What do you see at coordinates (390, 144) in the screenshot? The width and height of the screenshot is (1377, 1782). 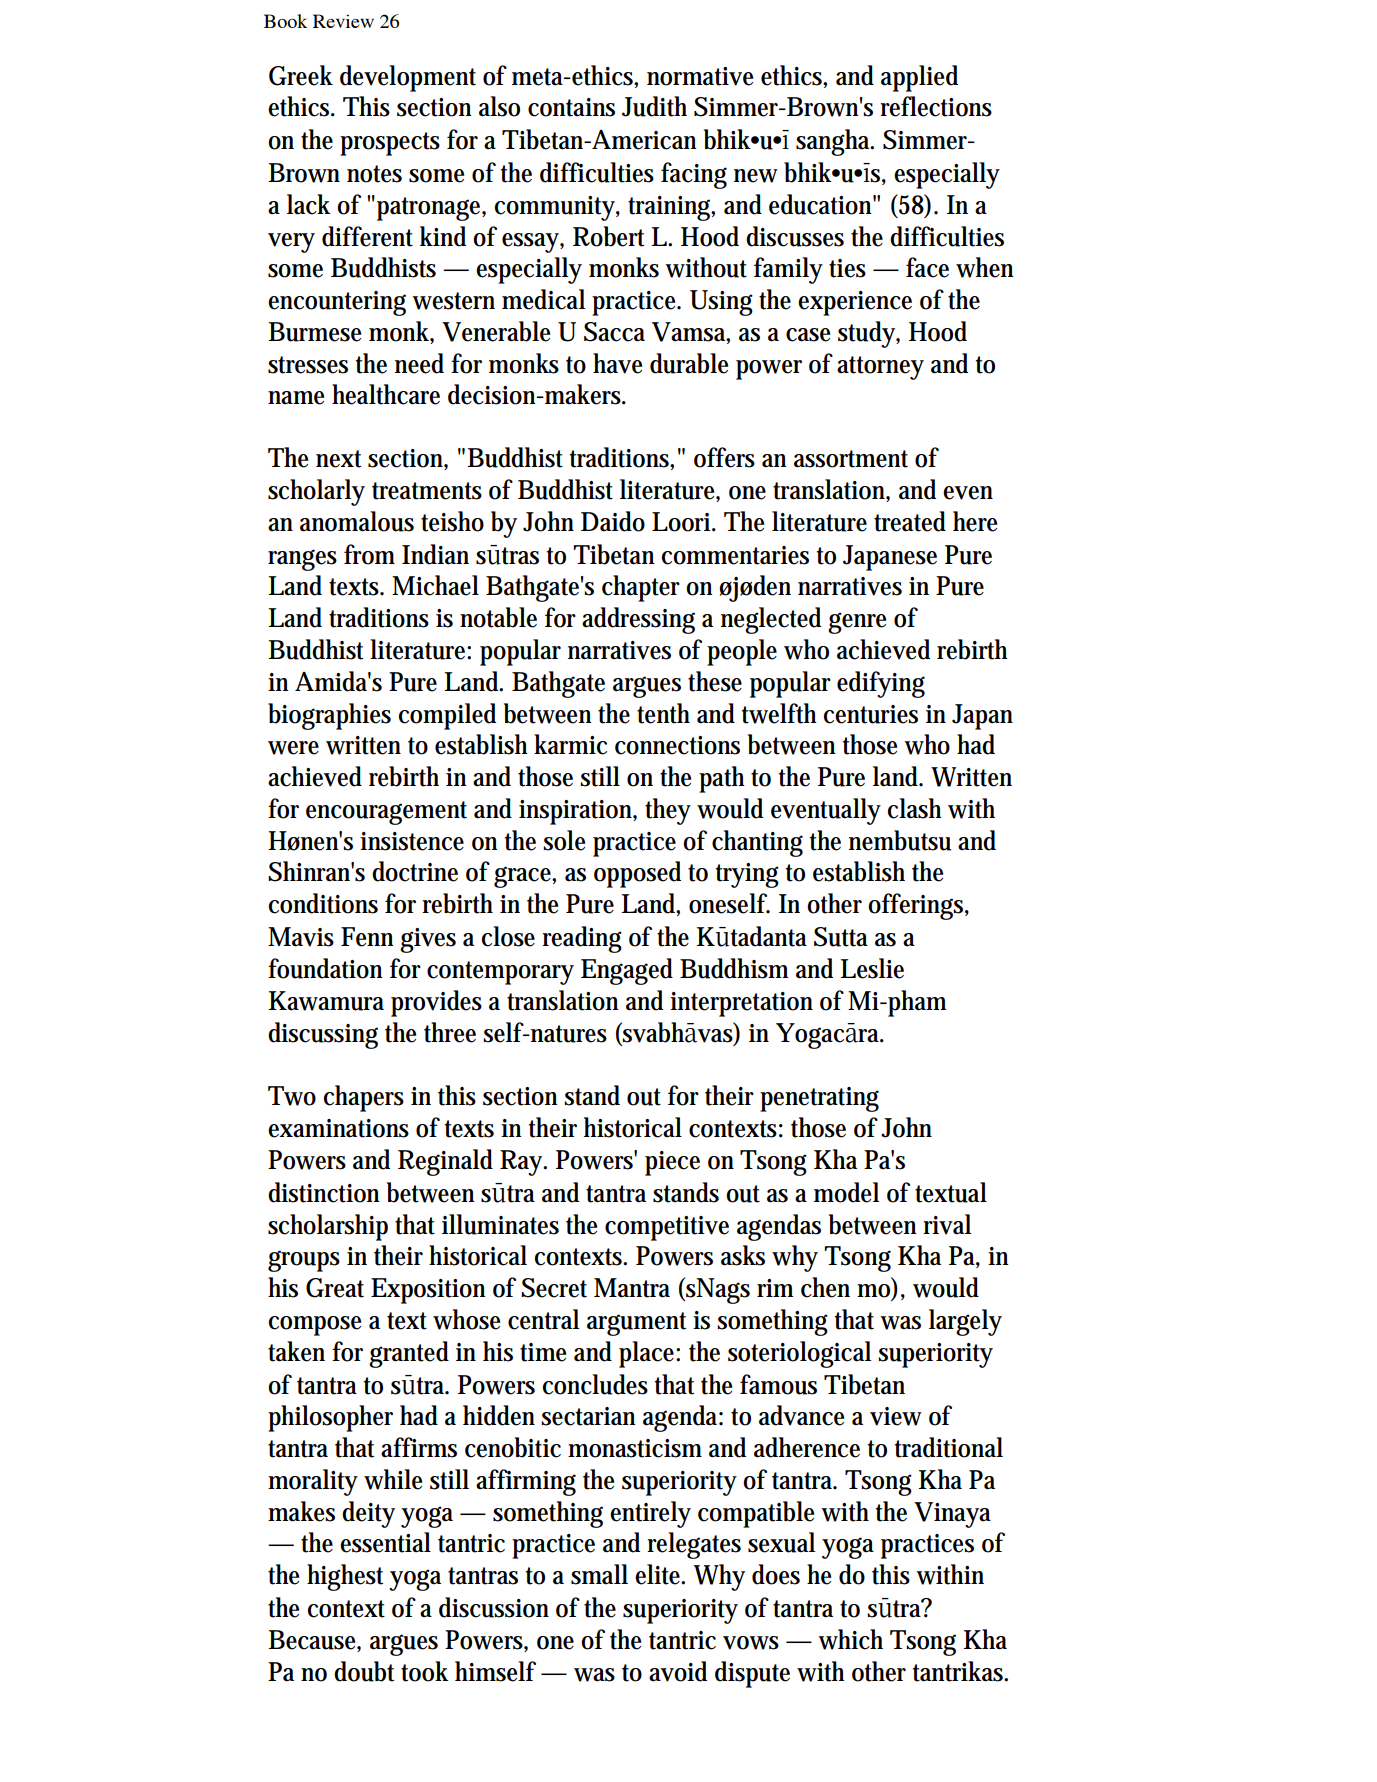 I see `prospects` at bounding box center [390, 144].
